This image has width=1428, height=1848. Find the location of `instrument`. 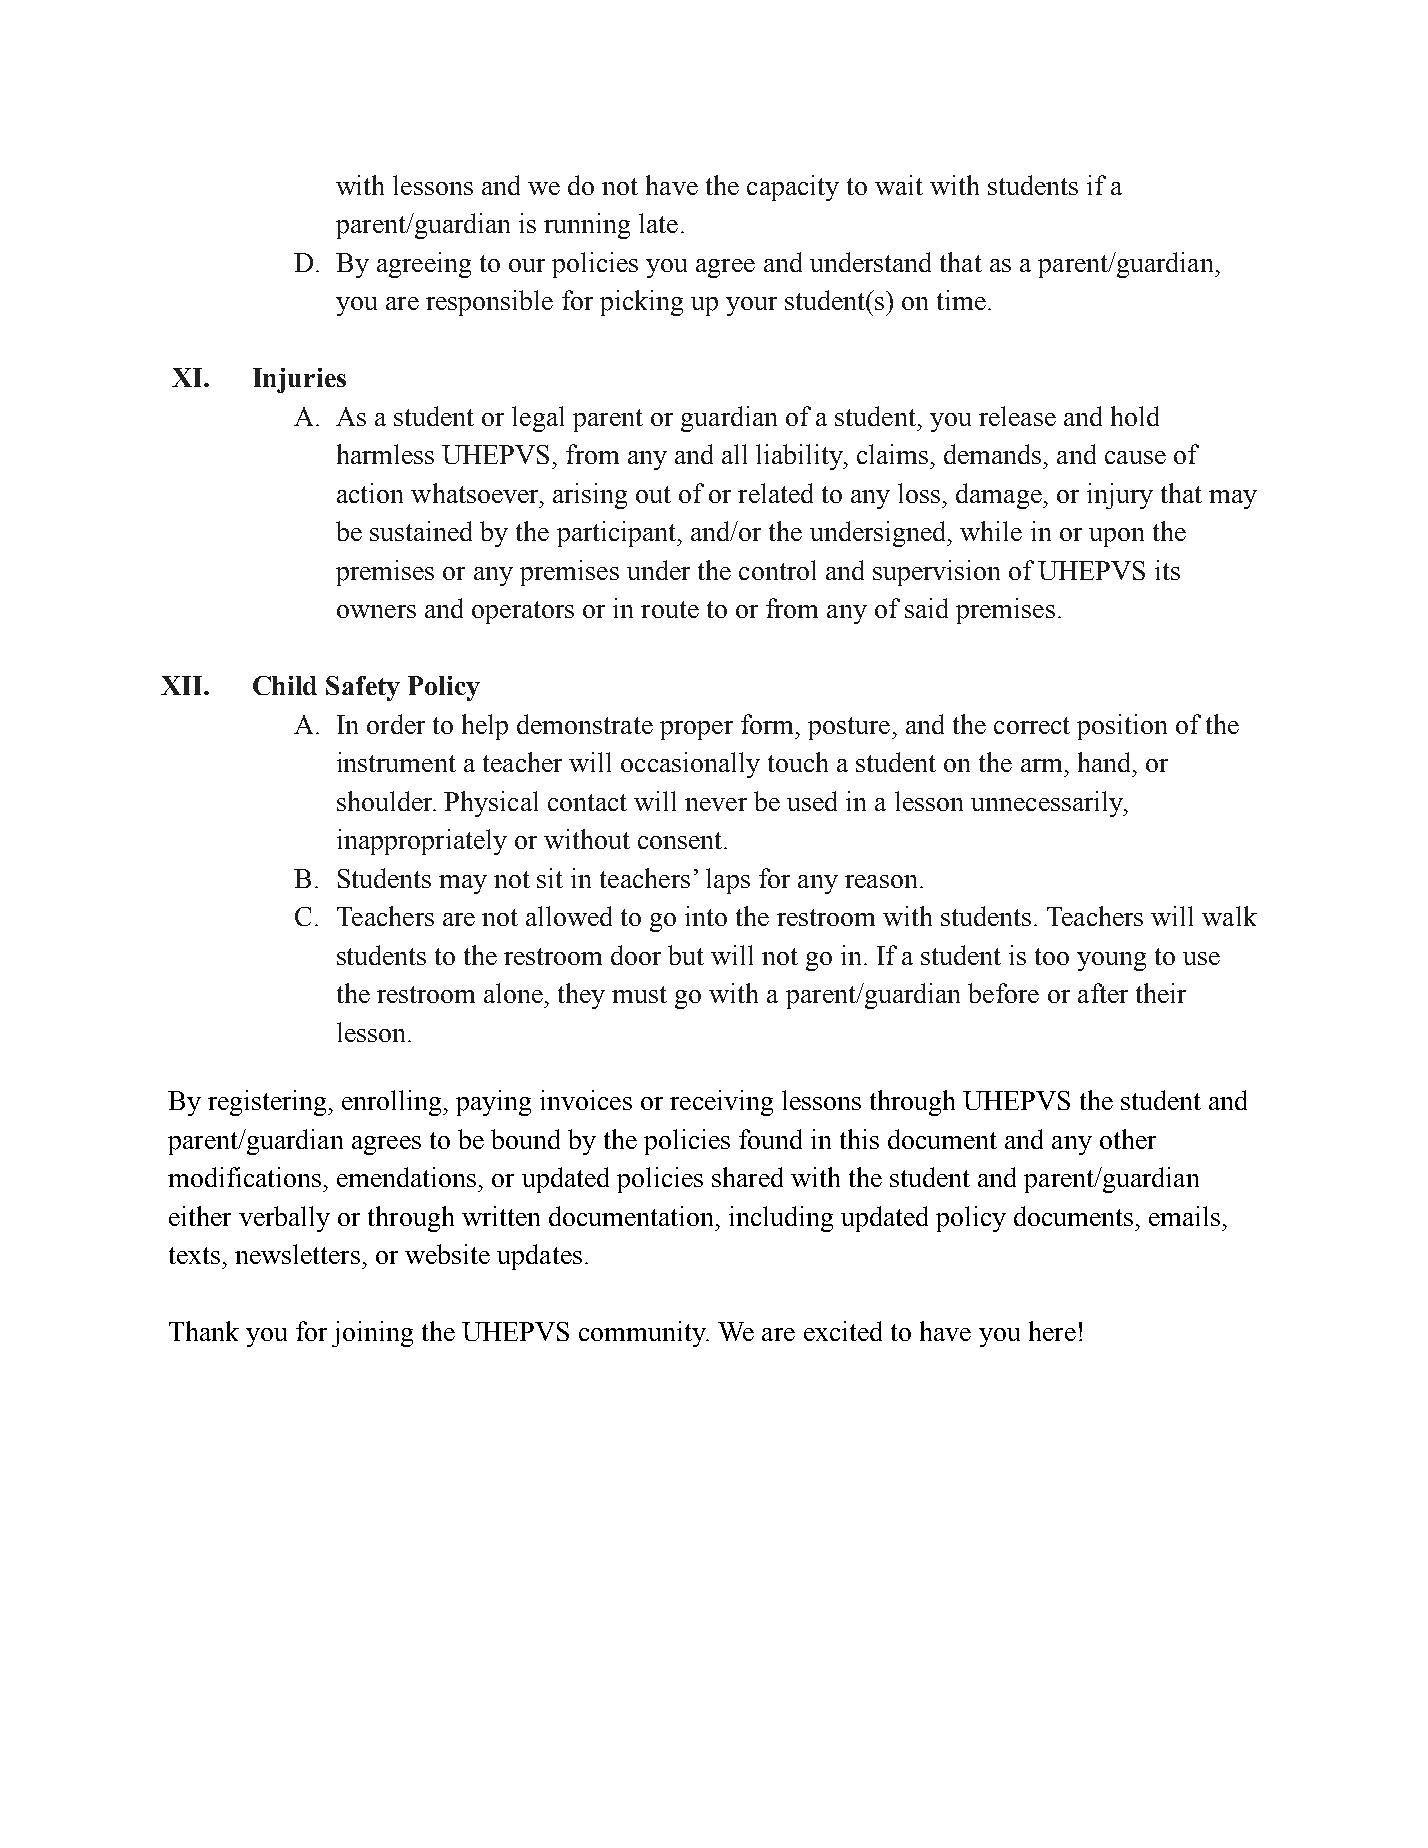

instrument is located at coordinates (396, 762).
